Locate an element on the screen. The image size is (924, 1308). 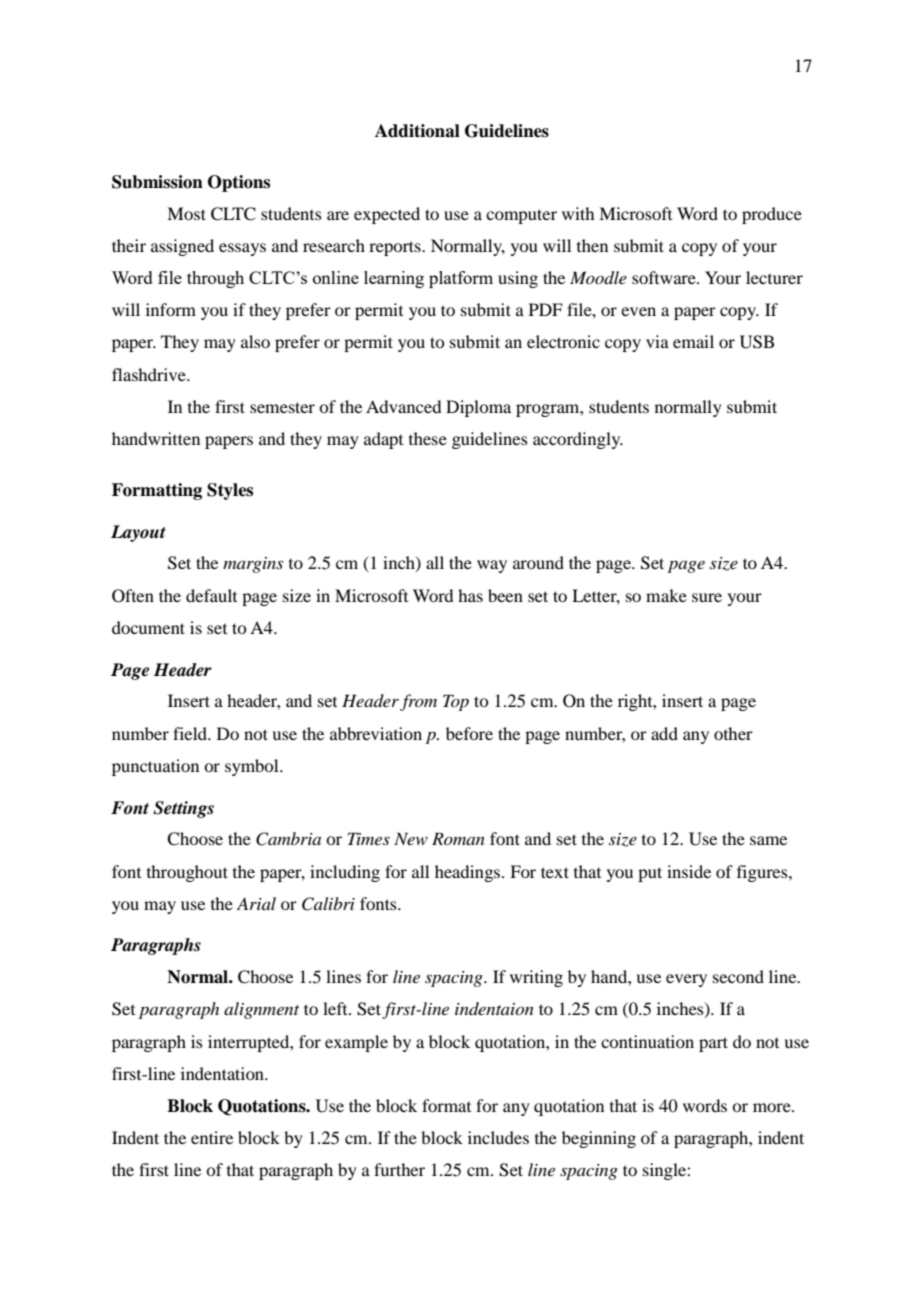
Styles is located at coordinates (230, 491).
